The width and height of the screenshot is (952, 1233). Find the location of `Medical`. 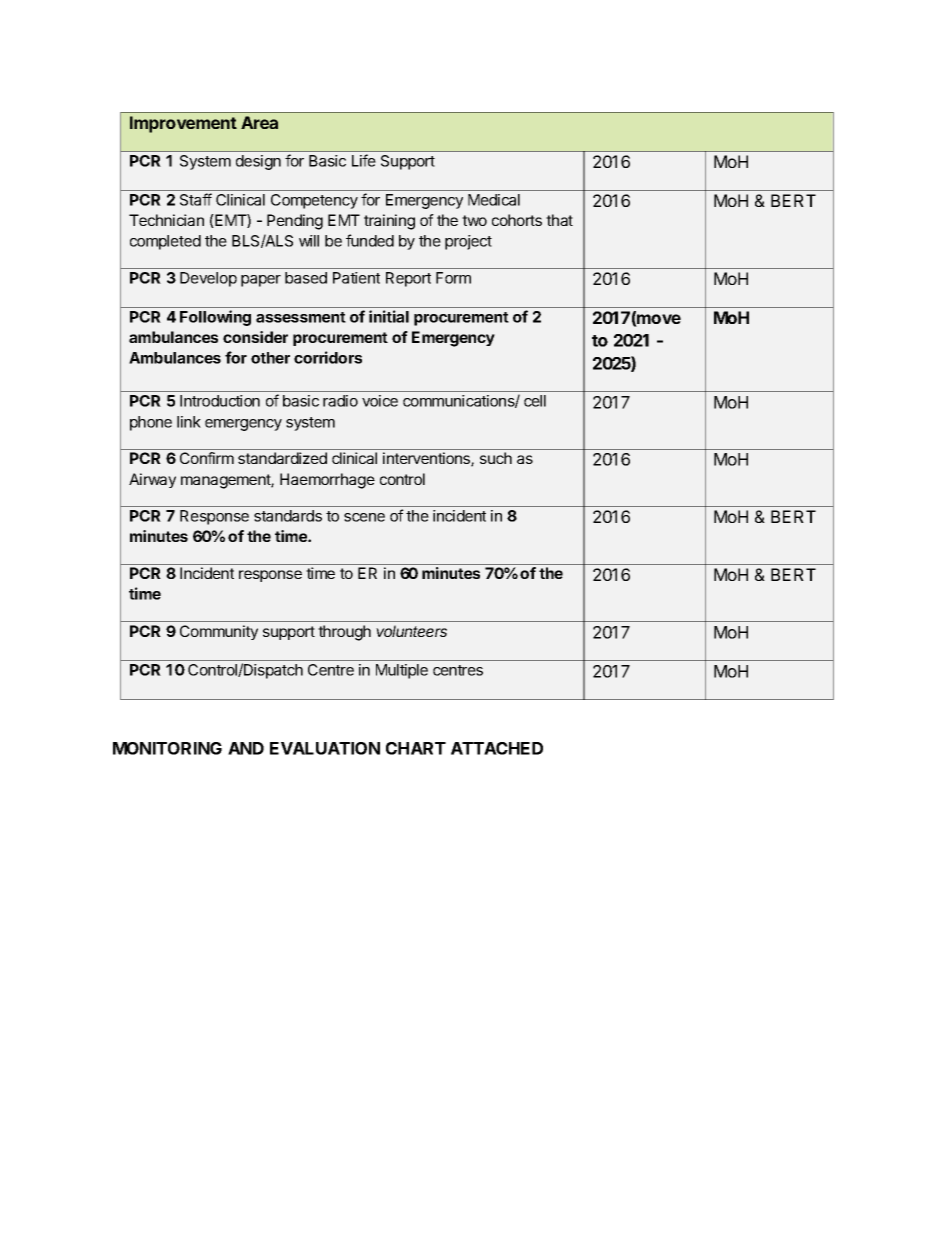

Medical is located at coordinates (494, 200).
